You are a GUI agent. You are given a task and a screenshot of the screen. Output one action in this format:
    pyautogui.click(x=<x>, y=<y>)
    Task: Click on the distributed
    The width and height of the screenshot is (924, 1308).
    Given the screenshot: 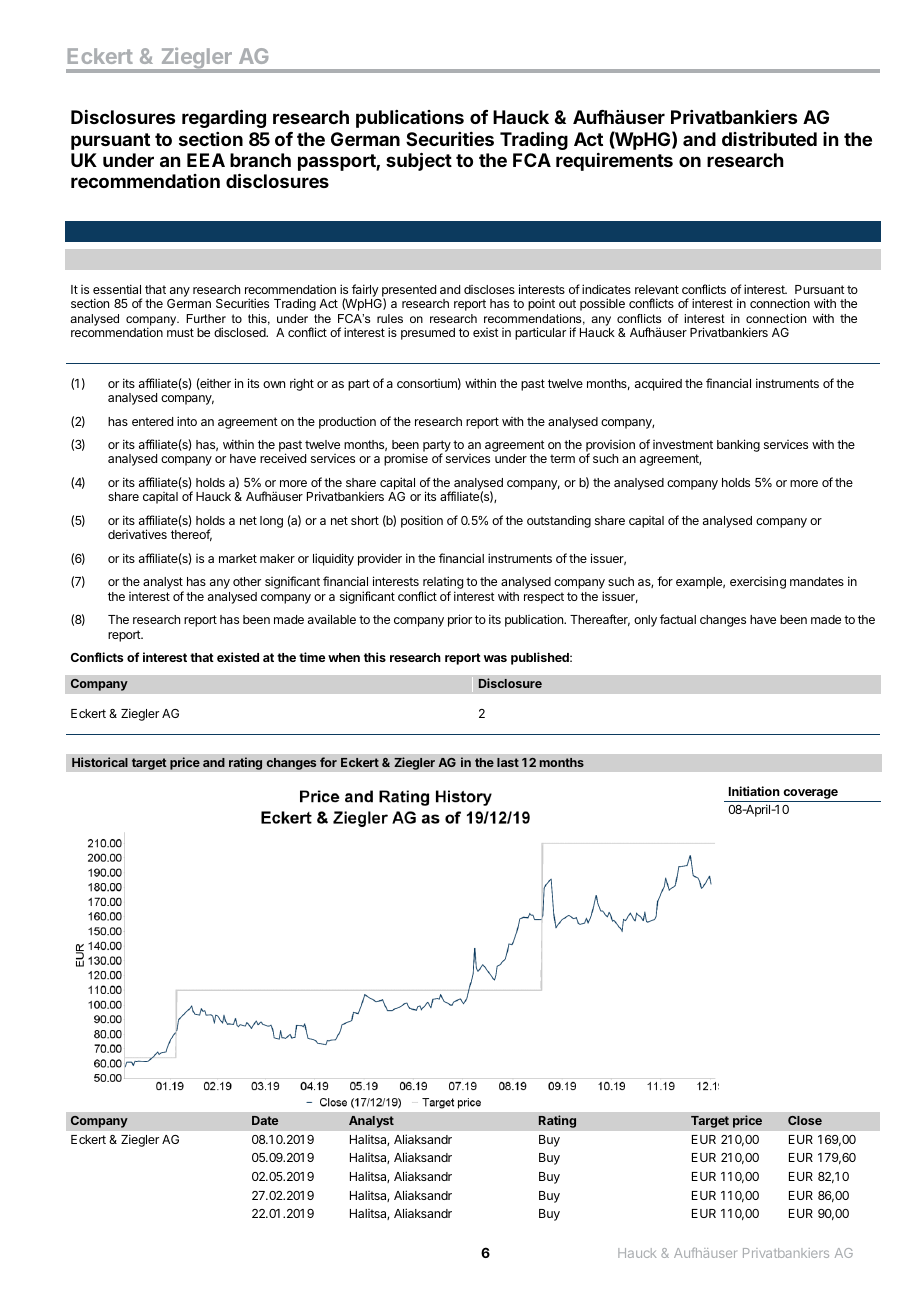 What is the action you would take?
    pyautogui.click(x=769, y=139)
